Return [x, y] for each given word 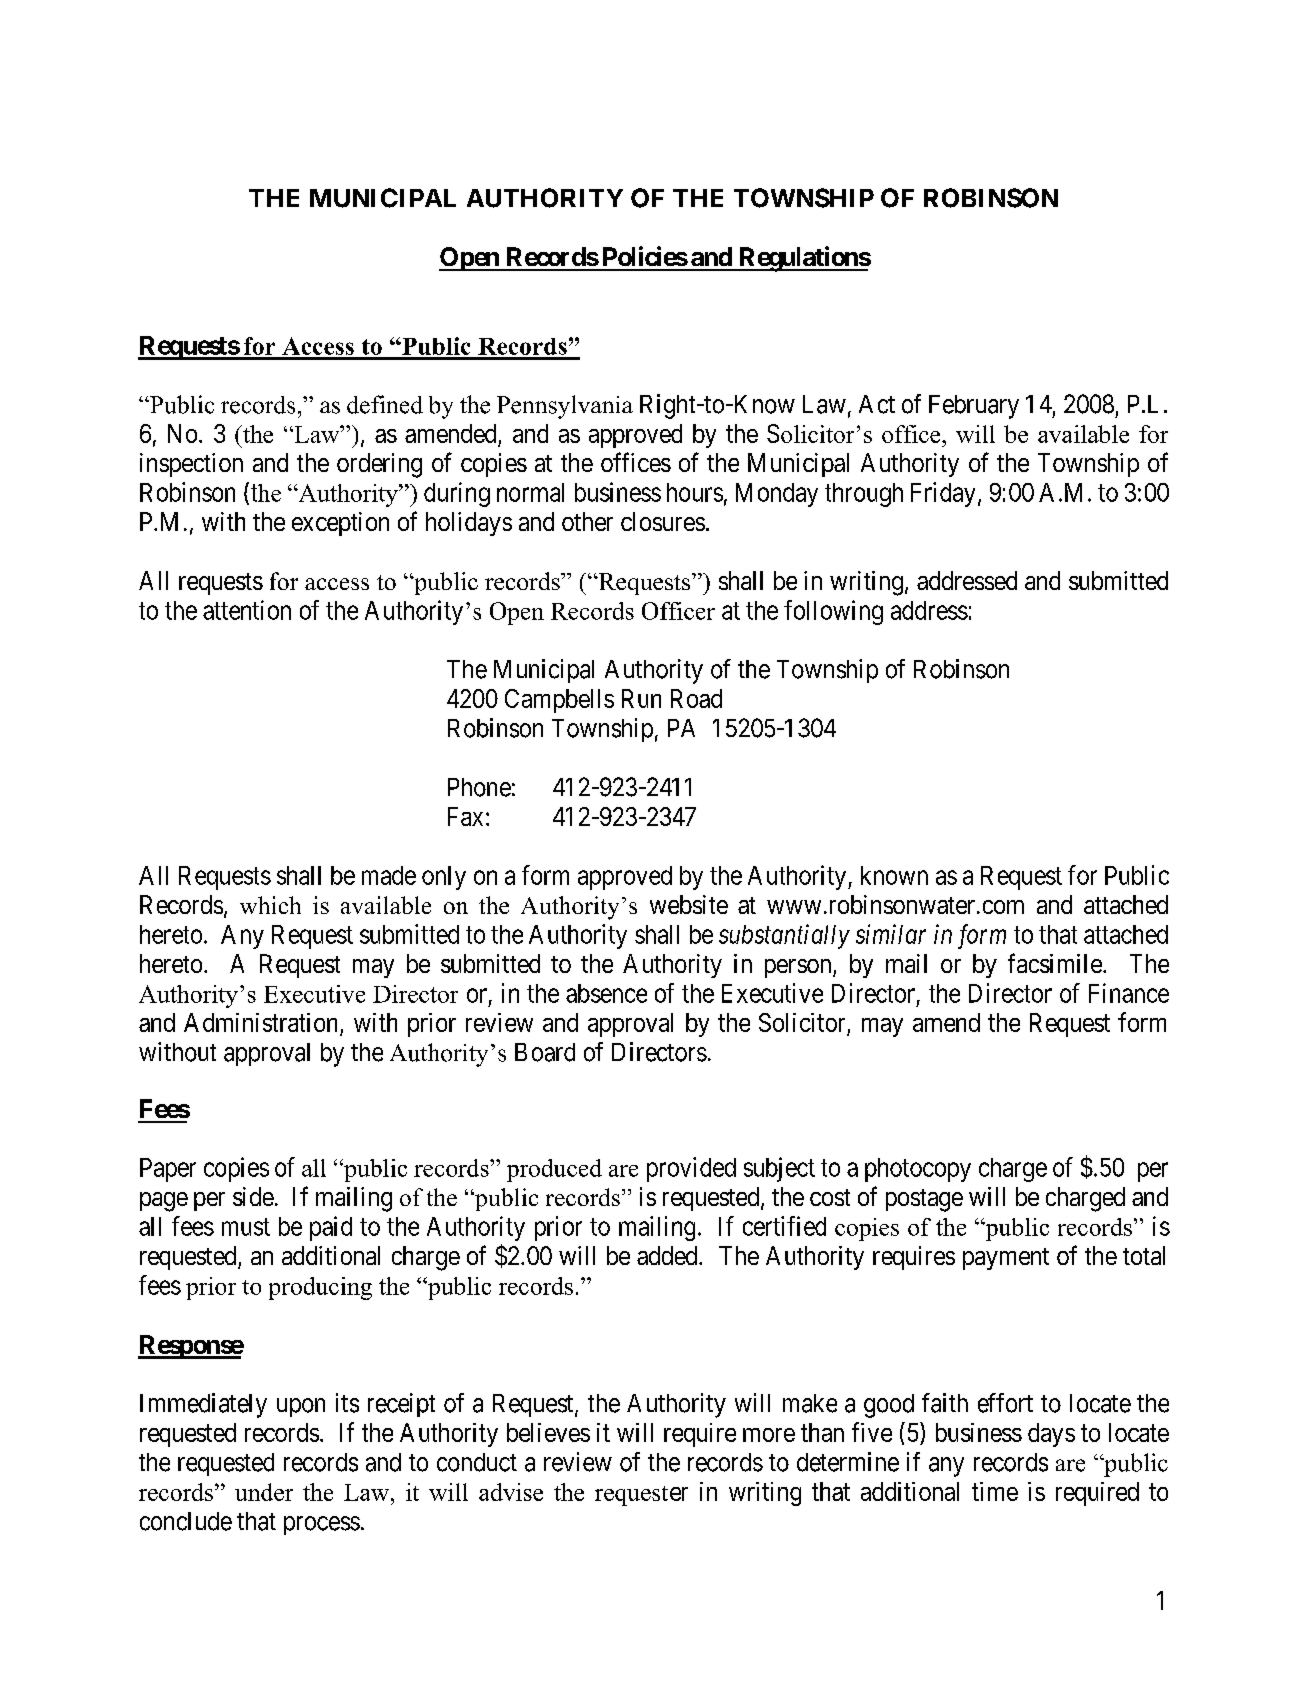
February [974, 407]
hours [695, 492]
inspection [191, 465]
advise [511, 1492]
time [995, 1491]
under [264, 1492]
